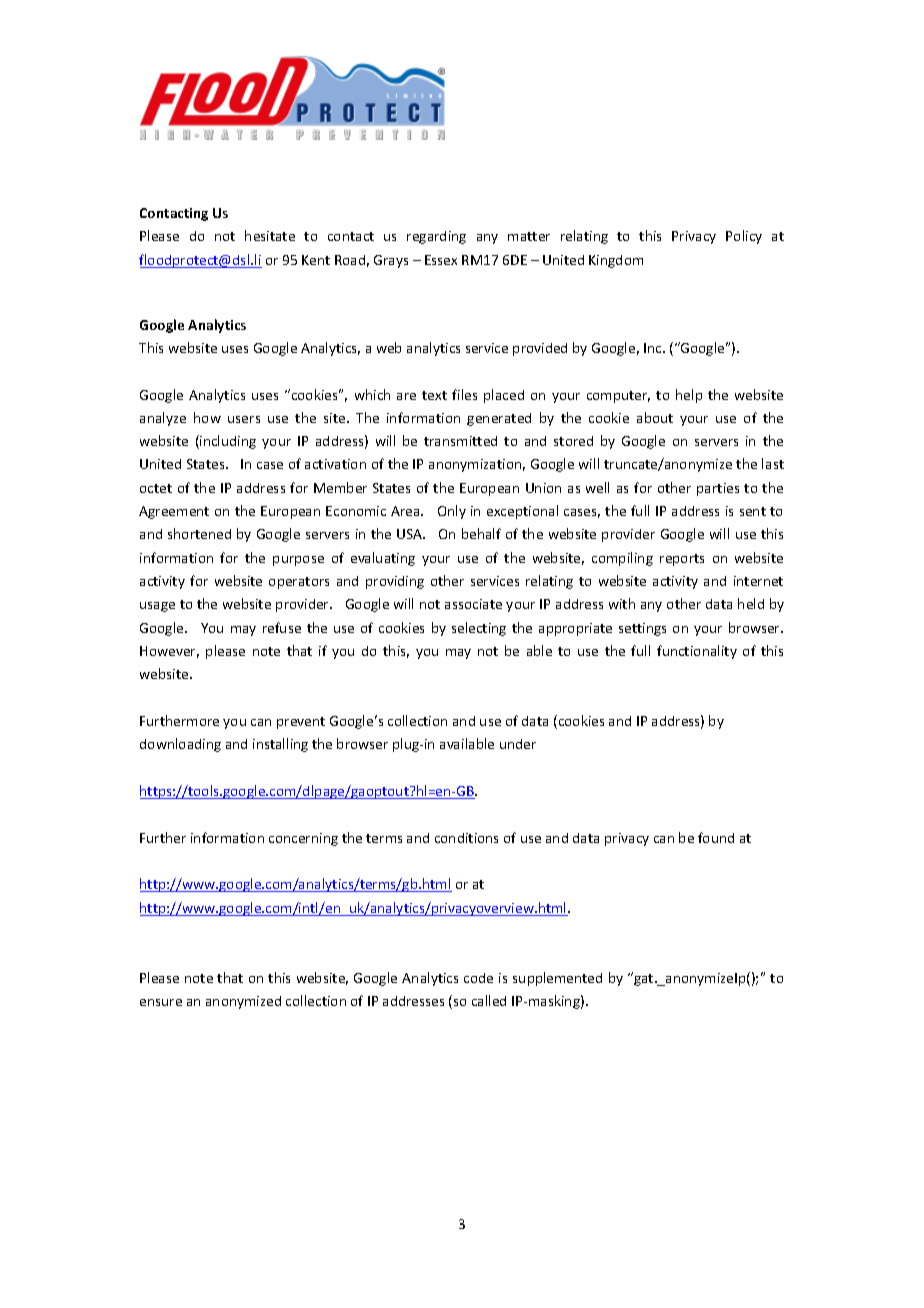  What do you see at coordinates (441, 260) in the document?
I see `Essex` at bounding box center [441, 260].
